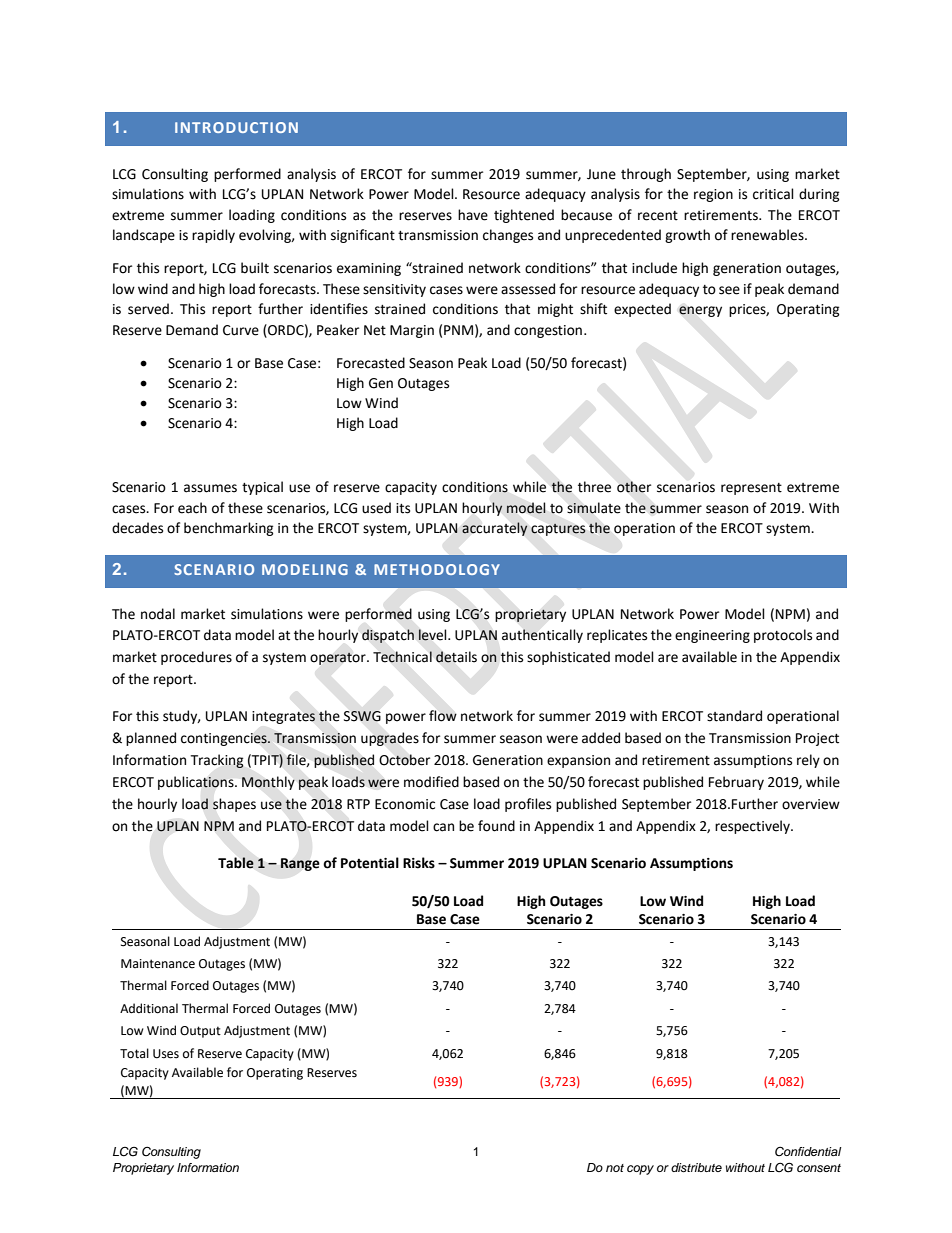 Image resolution: width=952 pixels, height=1233 pixels. I want to click on INTRODUCTION, so click(236, 127).
